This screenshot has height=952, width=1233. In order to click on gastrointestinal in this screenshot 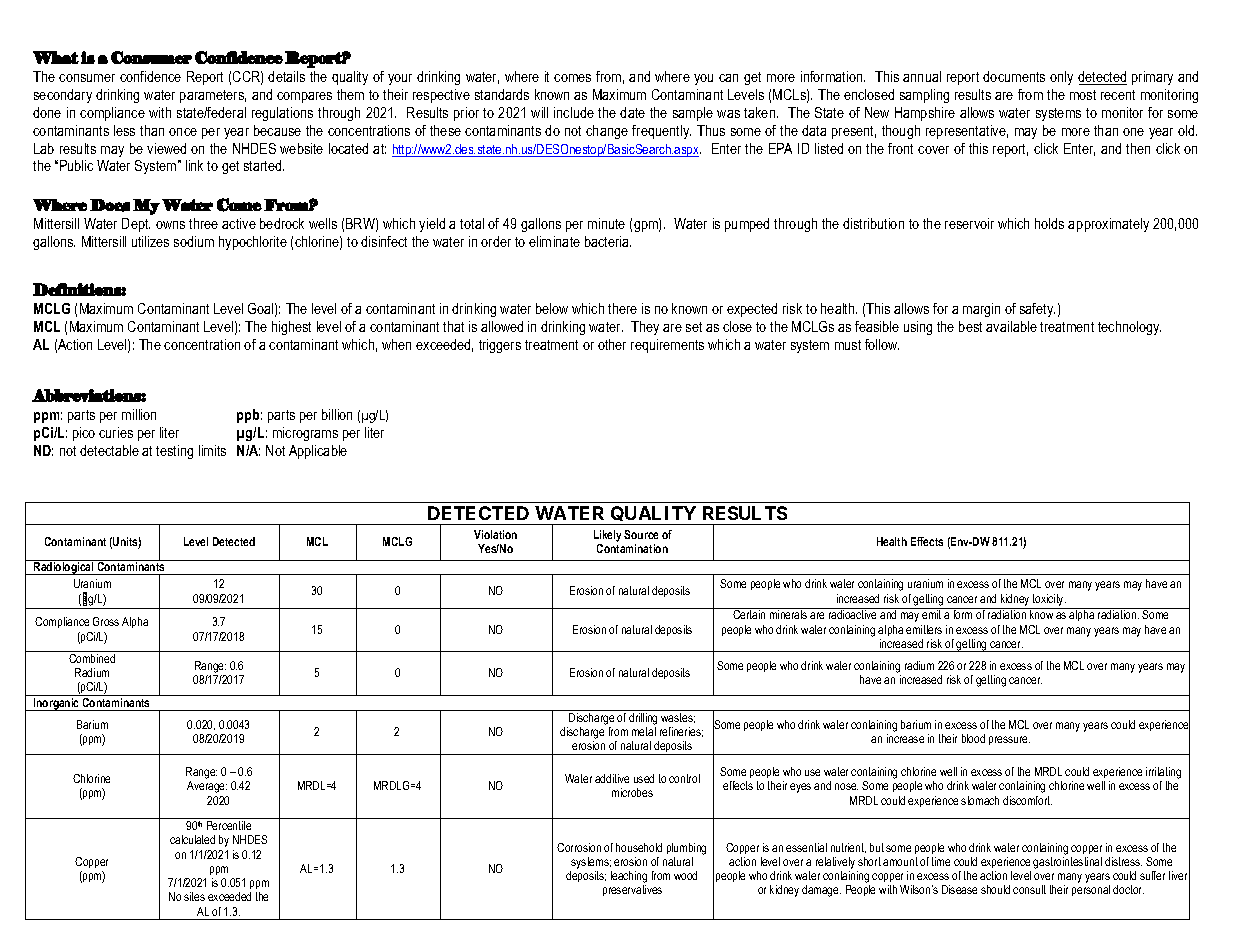, I will do `click(1067, 863)`.
